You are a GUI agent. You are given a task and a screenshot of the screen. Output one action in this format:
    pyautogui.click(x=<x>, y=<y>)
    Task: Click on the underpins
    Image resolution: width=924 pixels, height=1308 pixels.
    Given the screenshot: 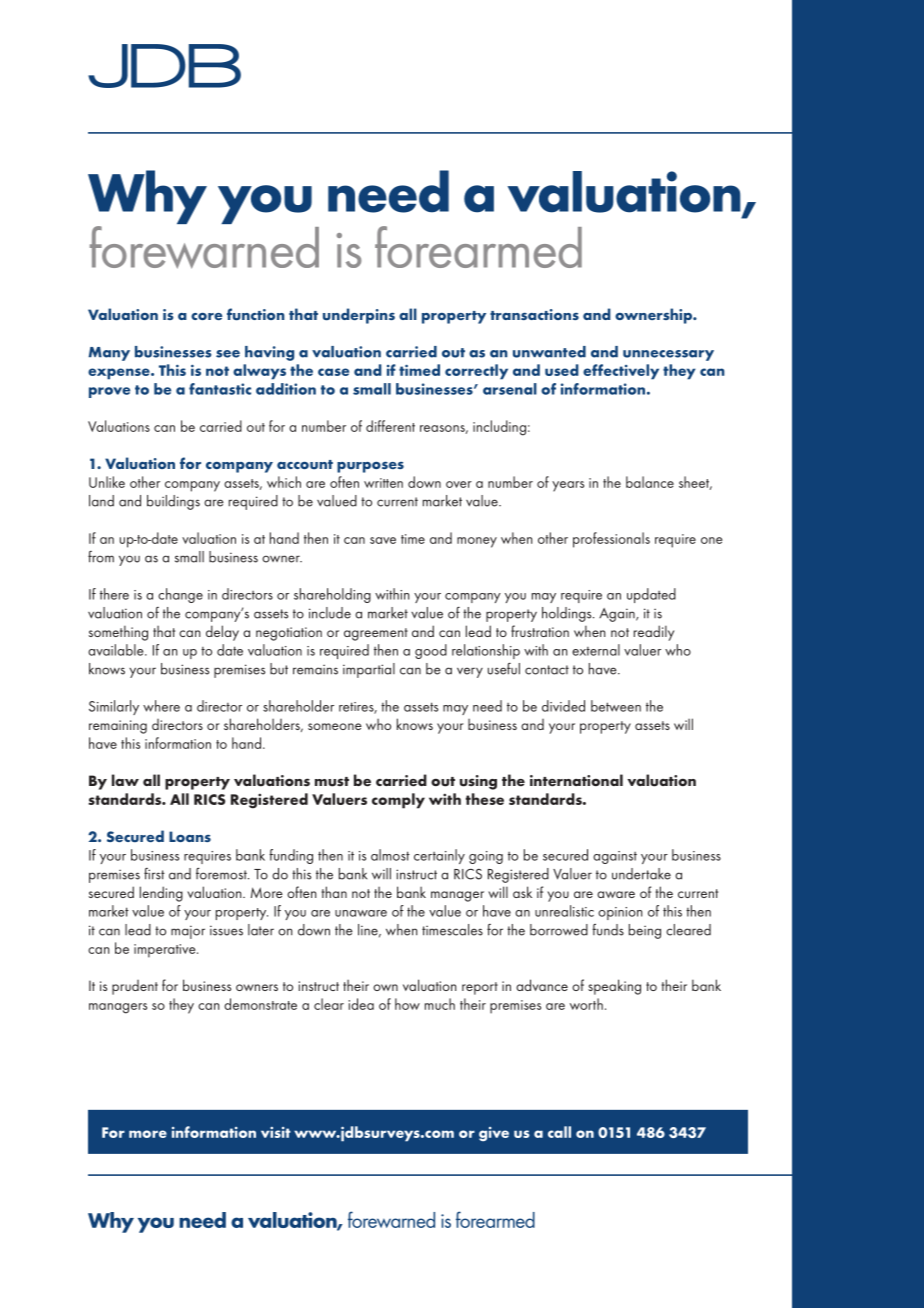 What is the action you would take?
    pyautogui.click(x=359, y=316)
